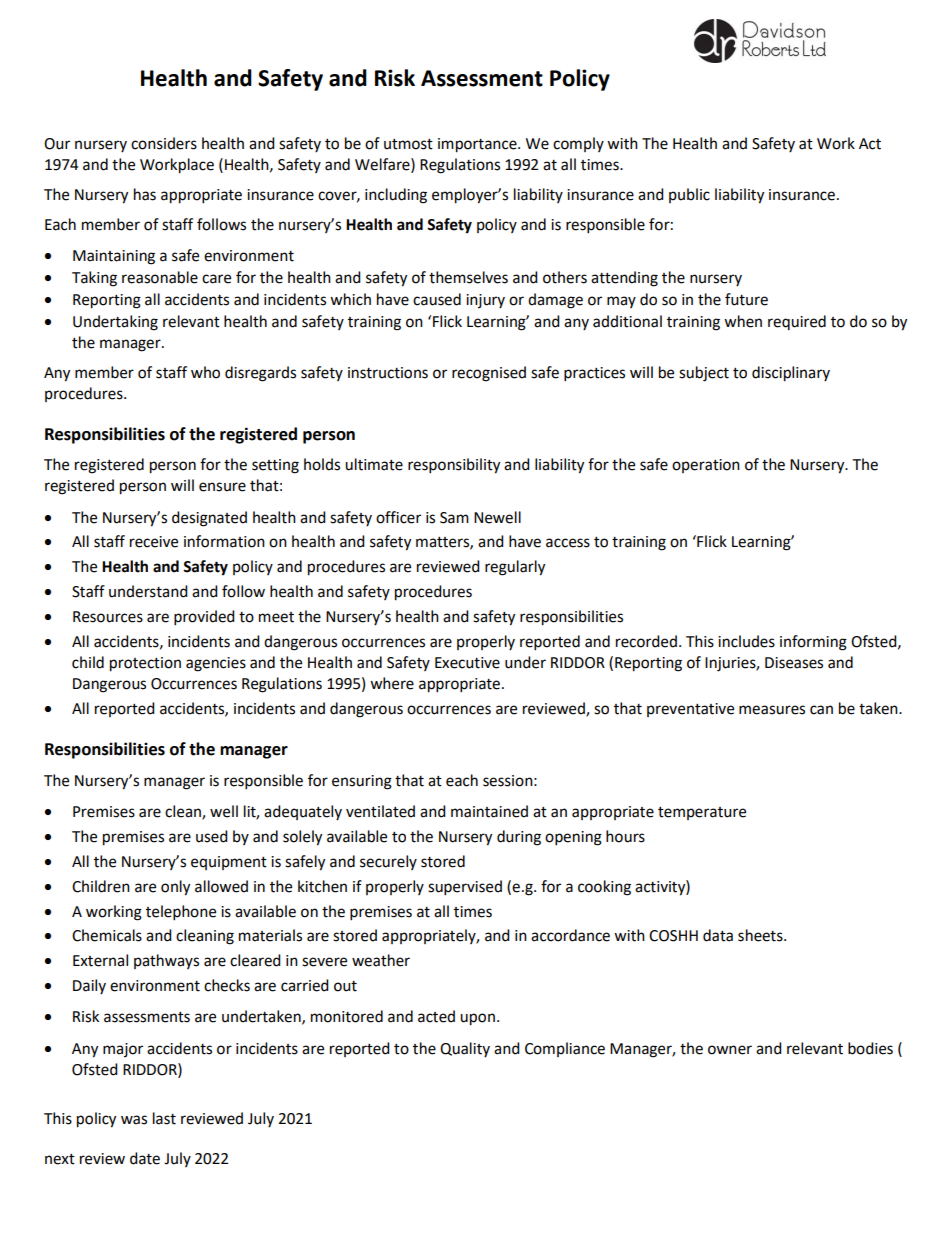 The image size is (952, 1233). What do you see at coordinates (689, 195) in the screenshot?
I see `public` at bounding box center [689, 195].
